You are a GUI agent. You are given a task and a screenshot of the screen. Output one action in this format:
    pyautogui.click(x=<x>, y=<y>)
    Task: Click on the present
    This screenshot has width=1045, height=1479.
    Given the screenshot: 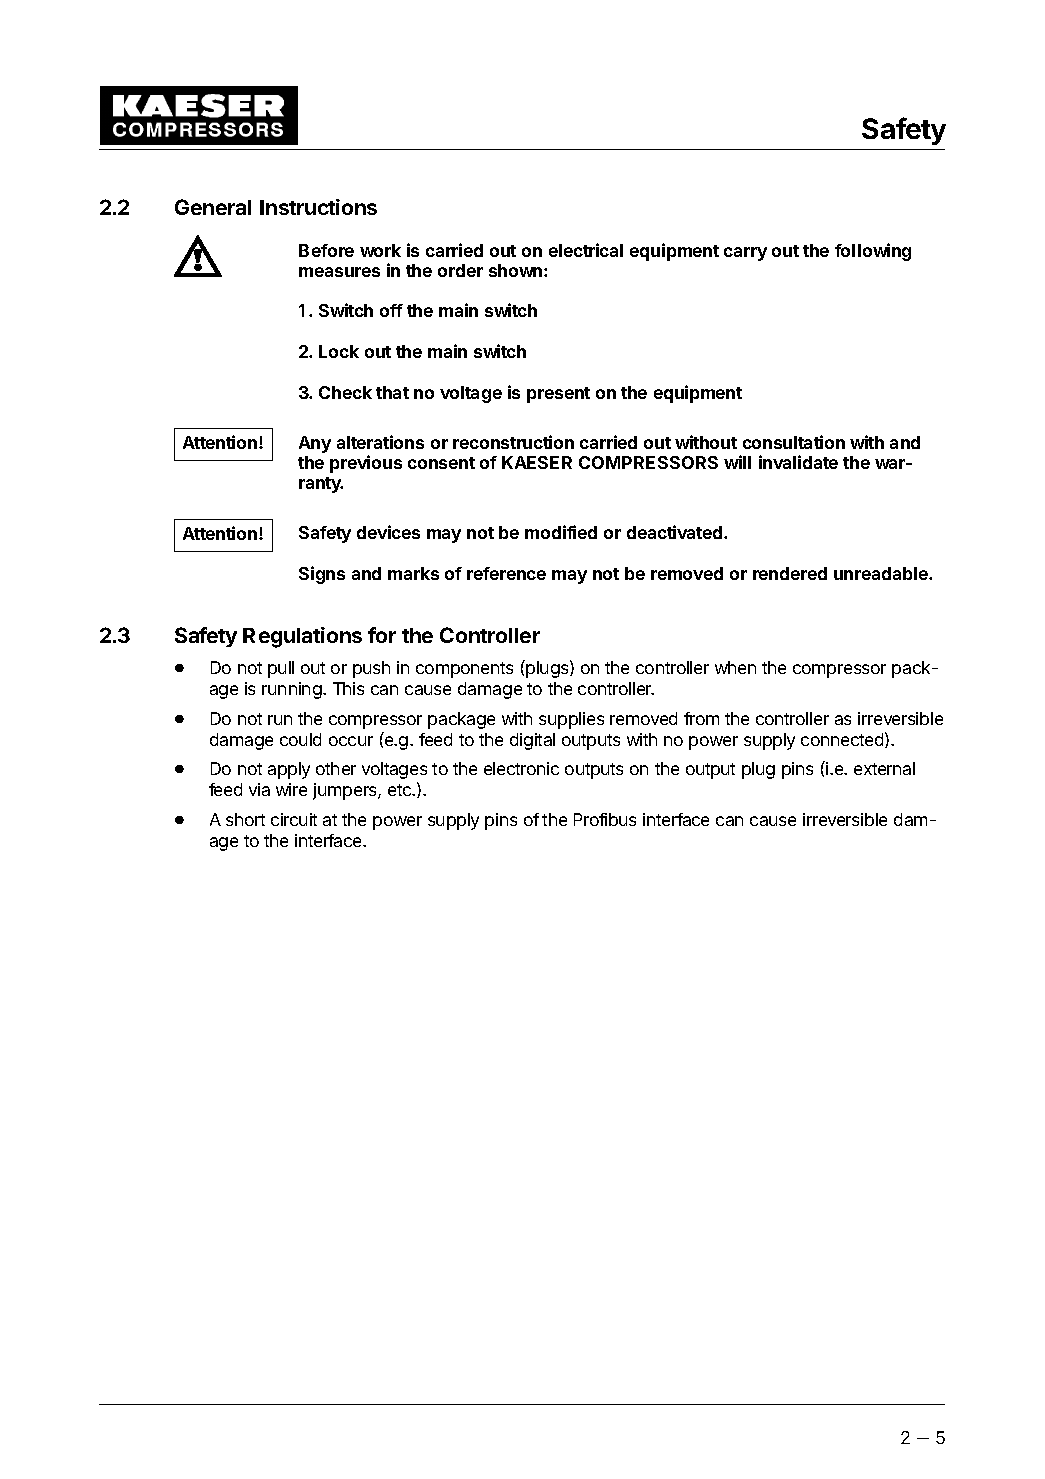 What is the action you would take?
    pyautogui.click(x=558, y=395)
